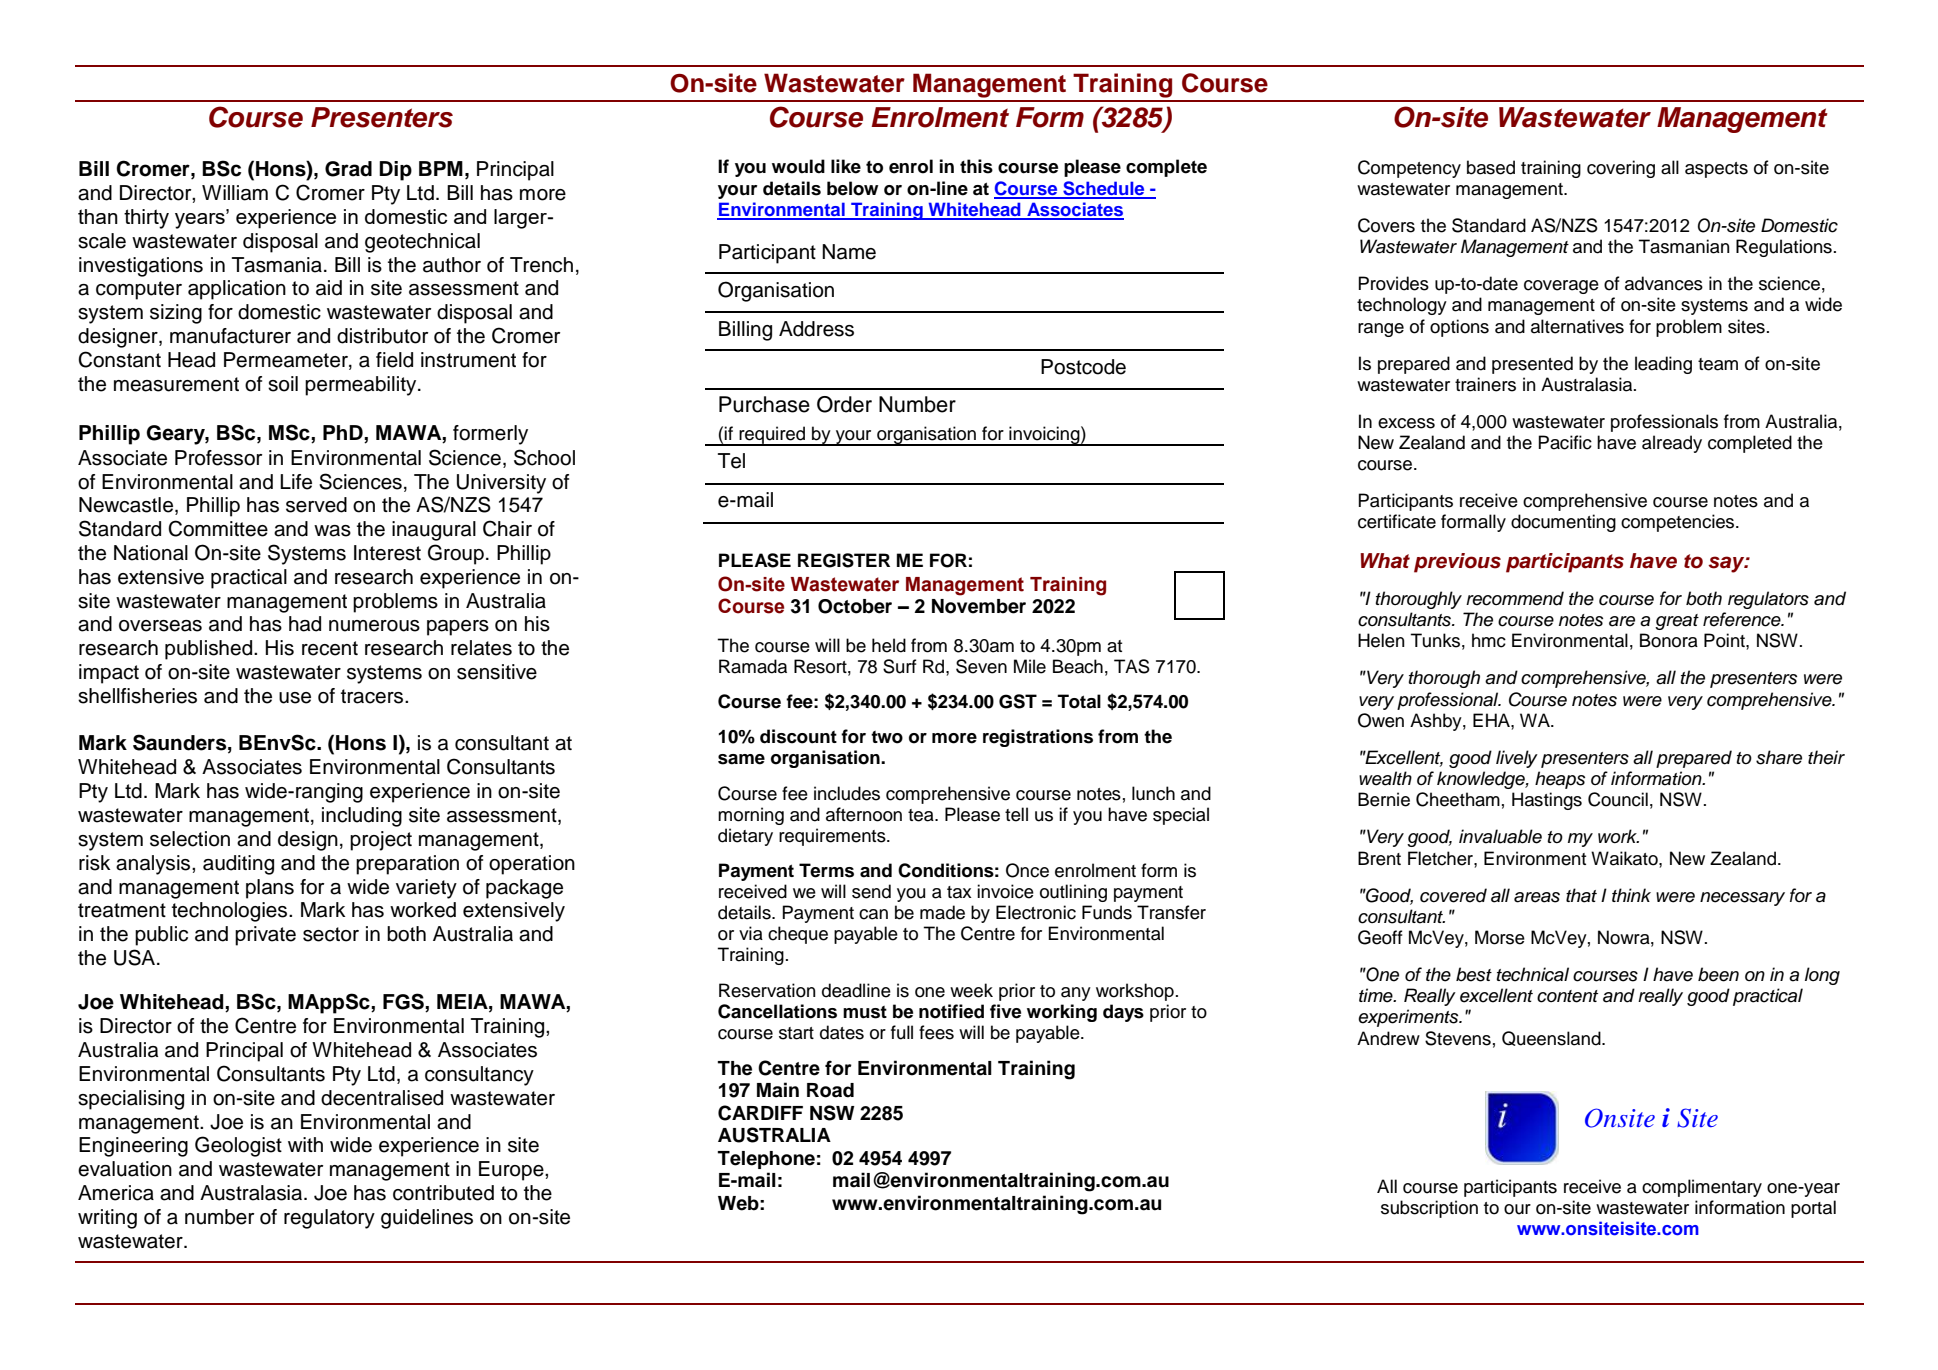 This document has width=1938, height=1370. Describe the element at coordinates (348, 169) in the document. I see `Grad` at that location.
